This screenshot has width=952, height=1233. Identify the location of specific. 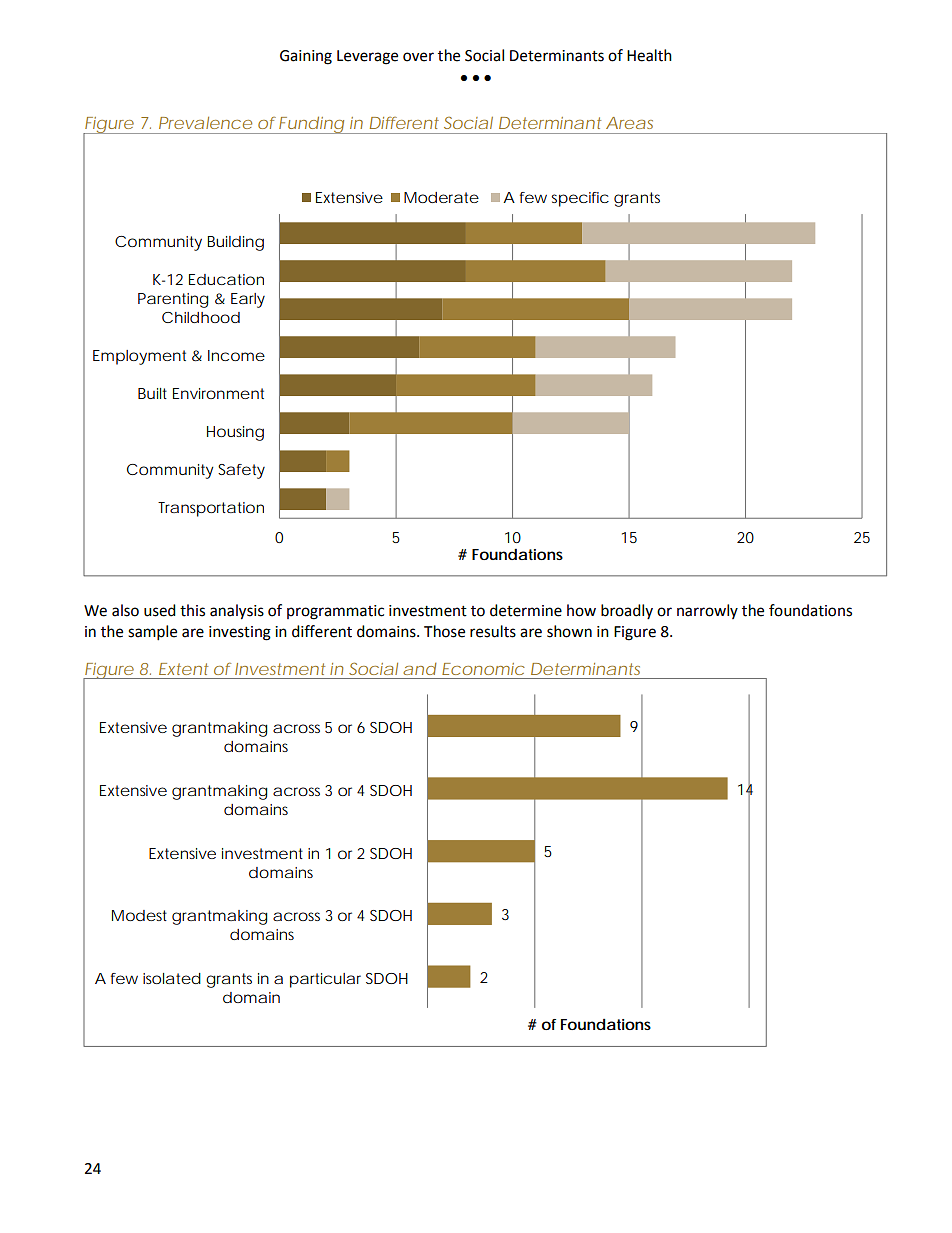
(580, 199).
